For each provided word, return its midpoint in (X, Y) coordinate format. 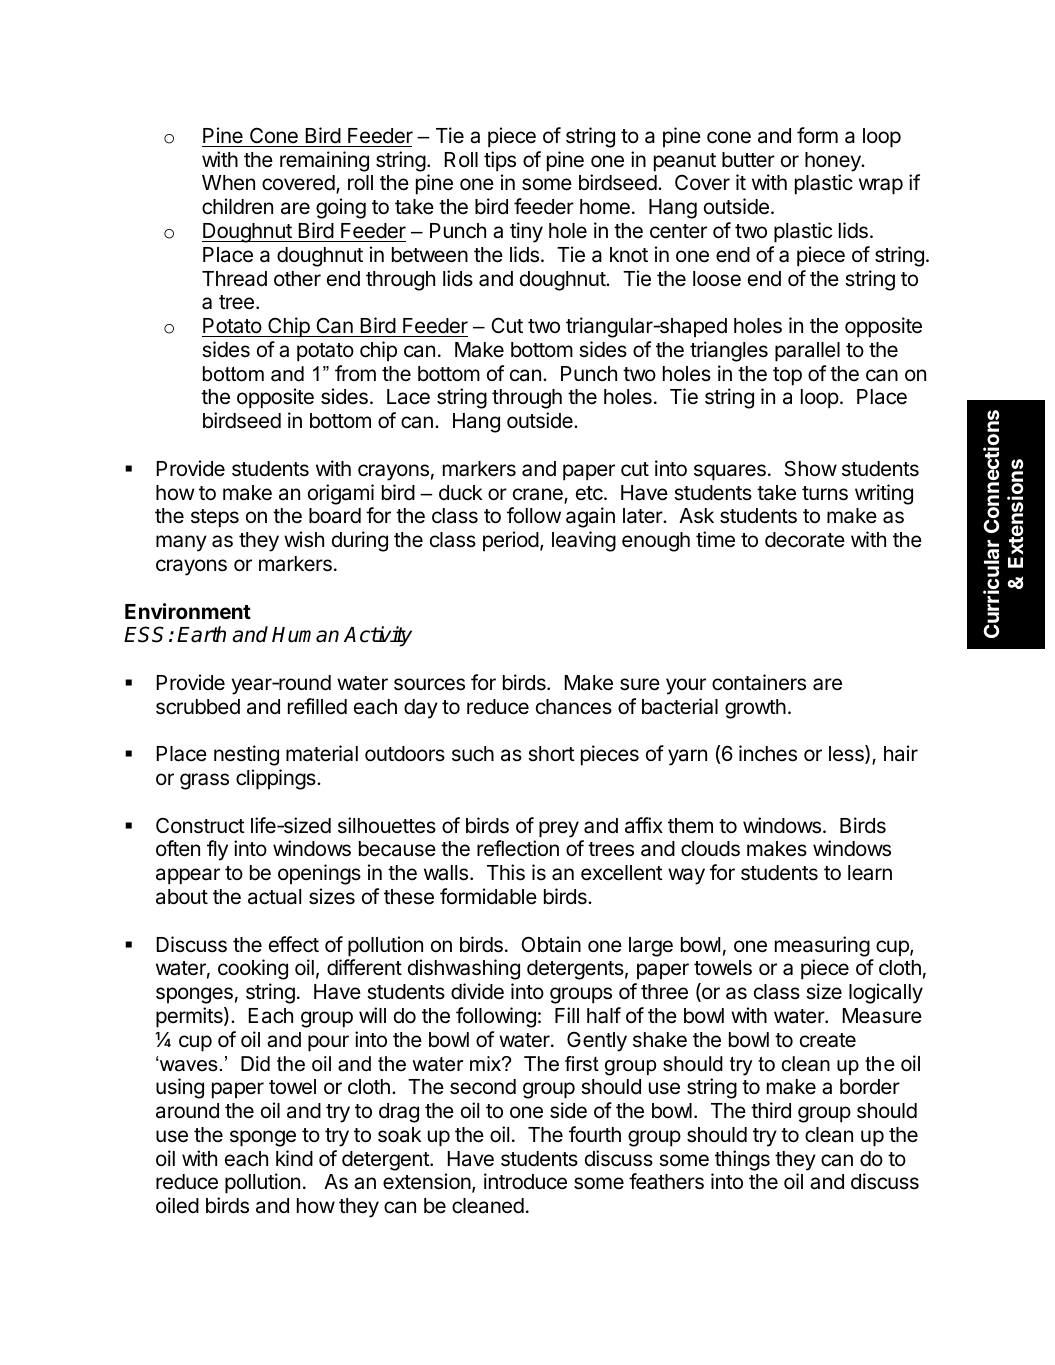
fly (217, 850)
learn (870, 873)
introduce (525, 1181)
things (742, 1160)
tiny (526, 232)
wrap (881, 186)
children (237, 206)
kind (294, 1158)
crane (539, 495)
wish (304, 539)
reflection (518, 848)
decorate (805, 540)
